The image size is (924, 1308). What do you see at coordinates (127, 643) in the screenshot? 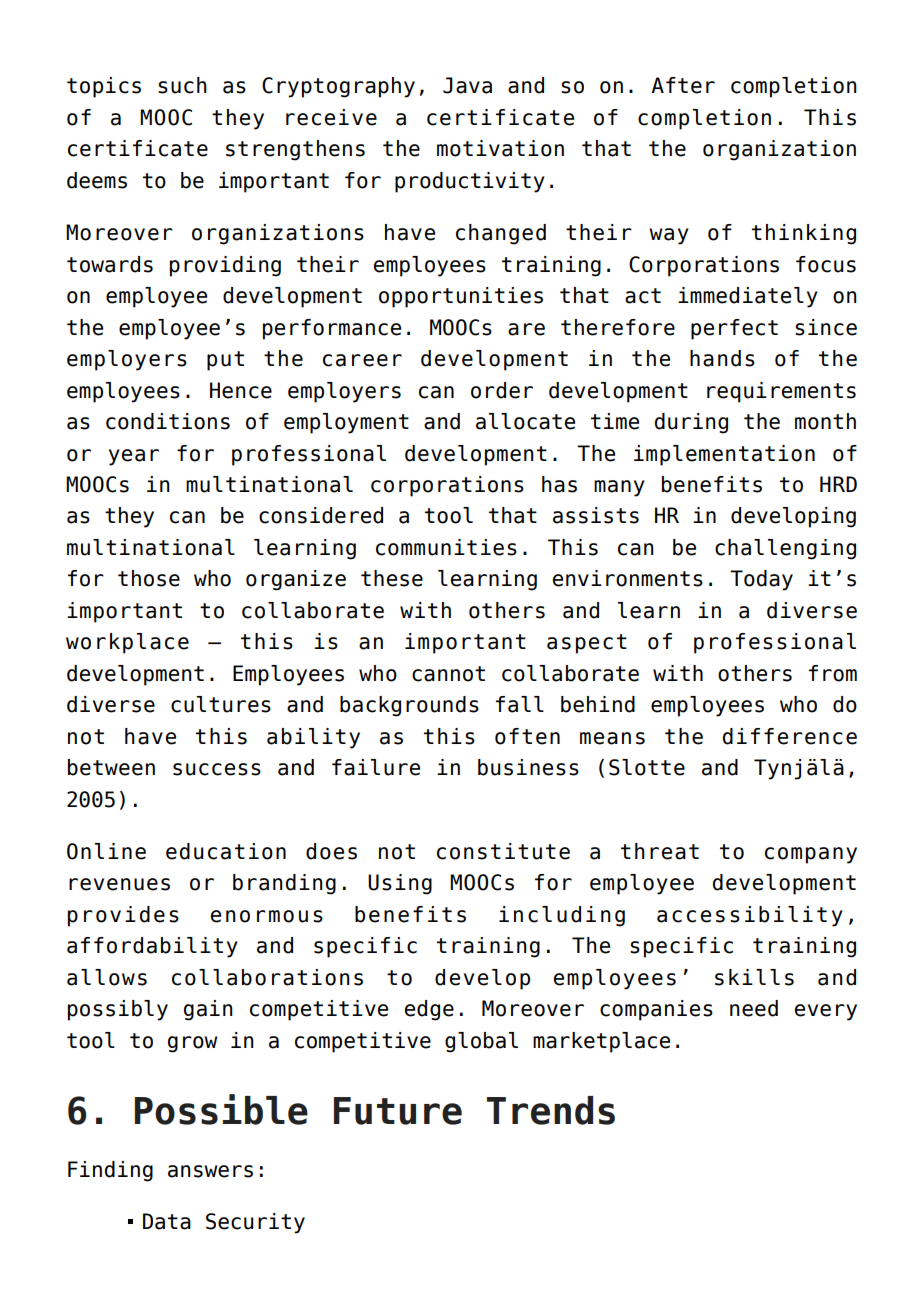
I see `workplace` at bounding box center [127, 643].
